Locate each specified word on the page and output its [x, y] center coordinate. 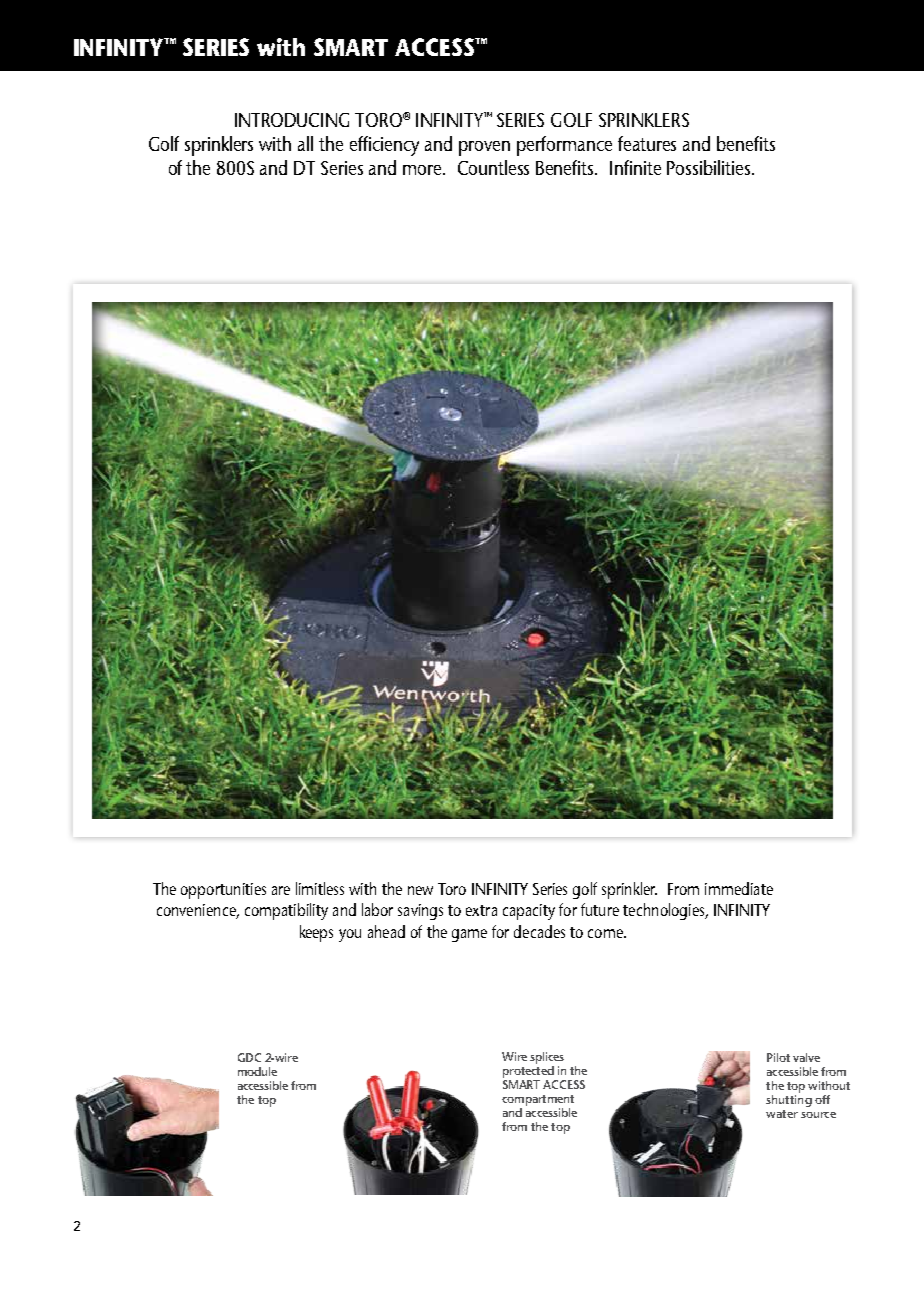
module [257, 1071]
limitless [320, 888]
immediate [739, 888]
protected [529, 1072]
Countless [493, 167]
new [420, 890]
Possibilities [710, 167]
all [305, 143]
